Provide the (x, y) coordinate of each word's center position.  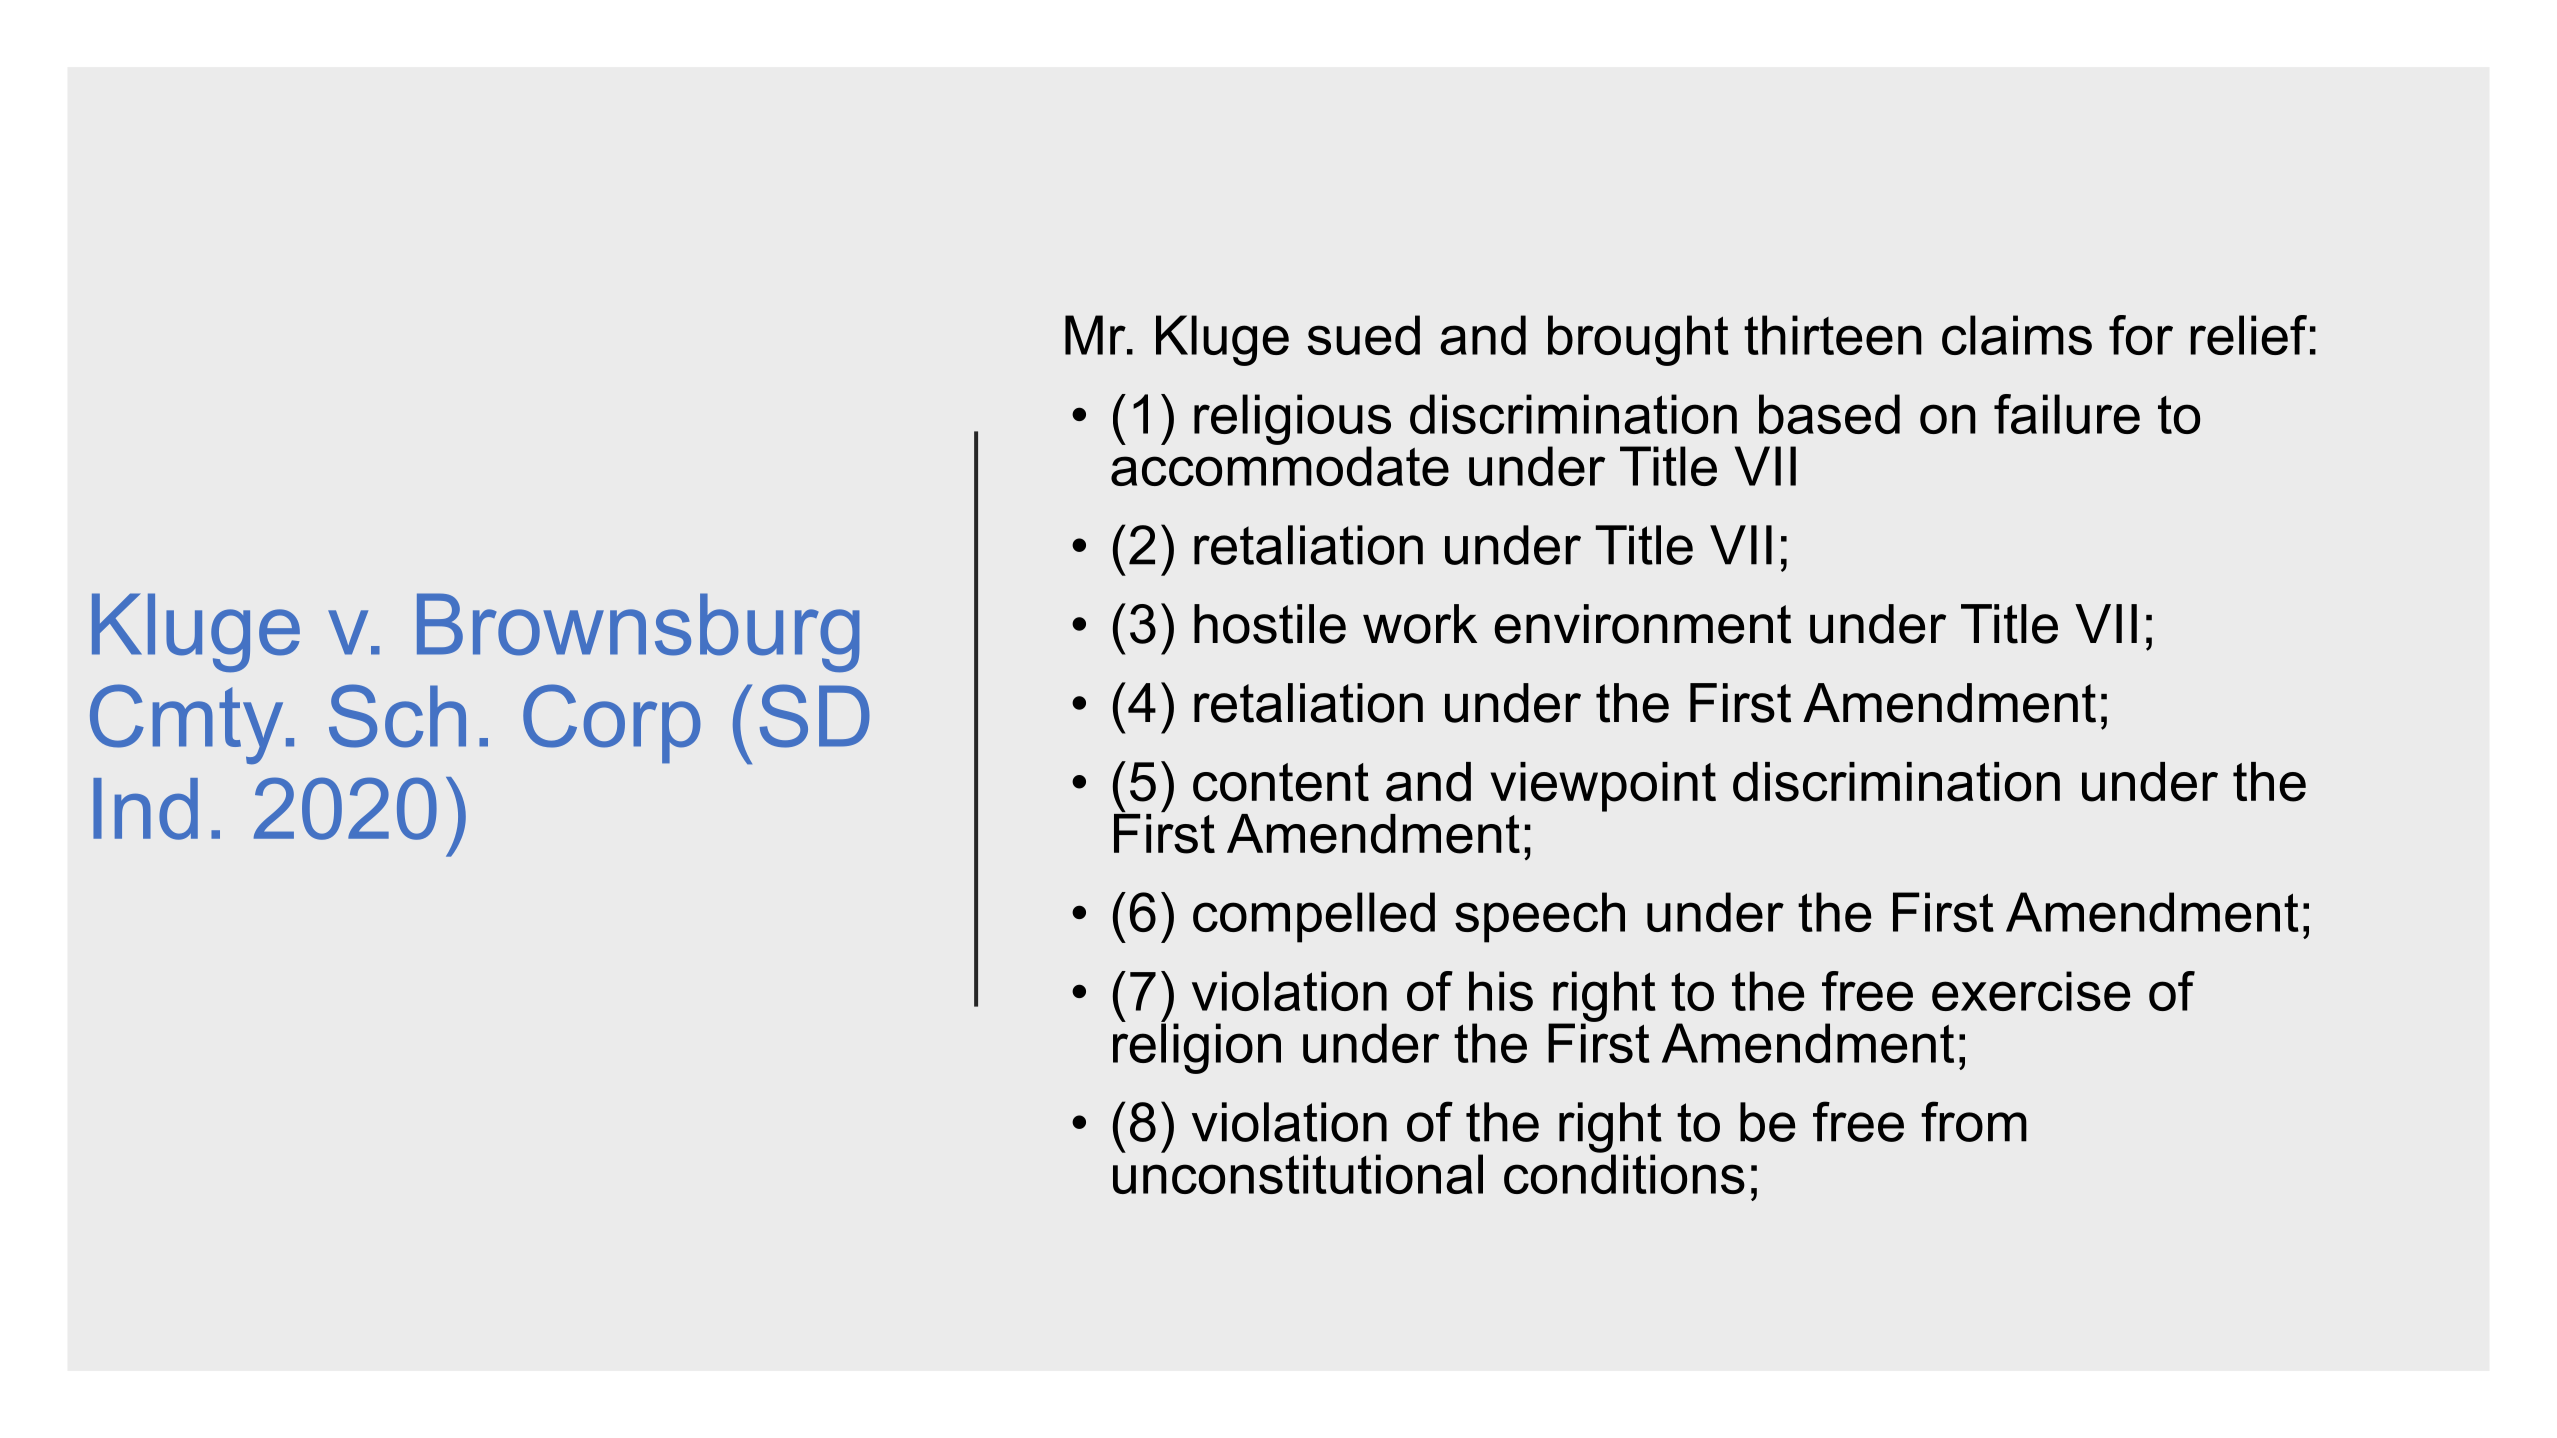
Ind (145, 809)
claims (2017, 335)
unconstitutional (1298, 1173)
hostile (1270, 624)
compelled (1314, 917)
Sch (397, 716)
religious (1292, 420)
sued (1364, 335)
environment (1642, 624)
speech (1540, 917)
